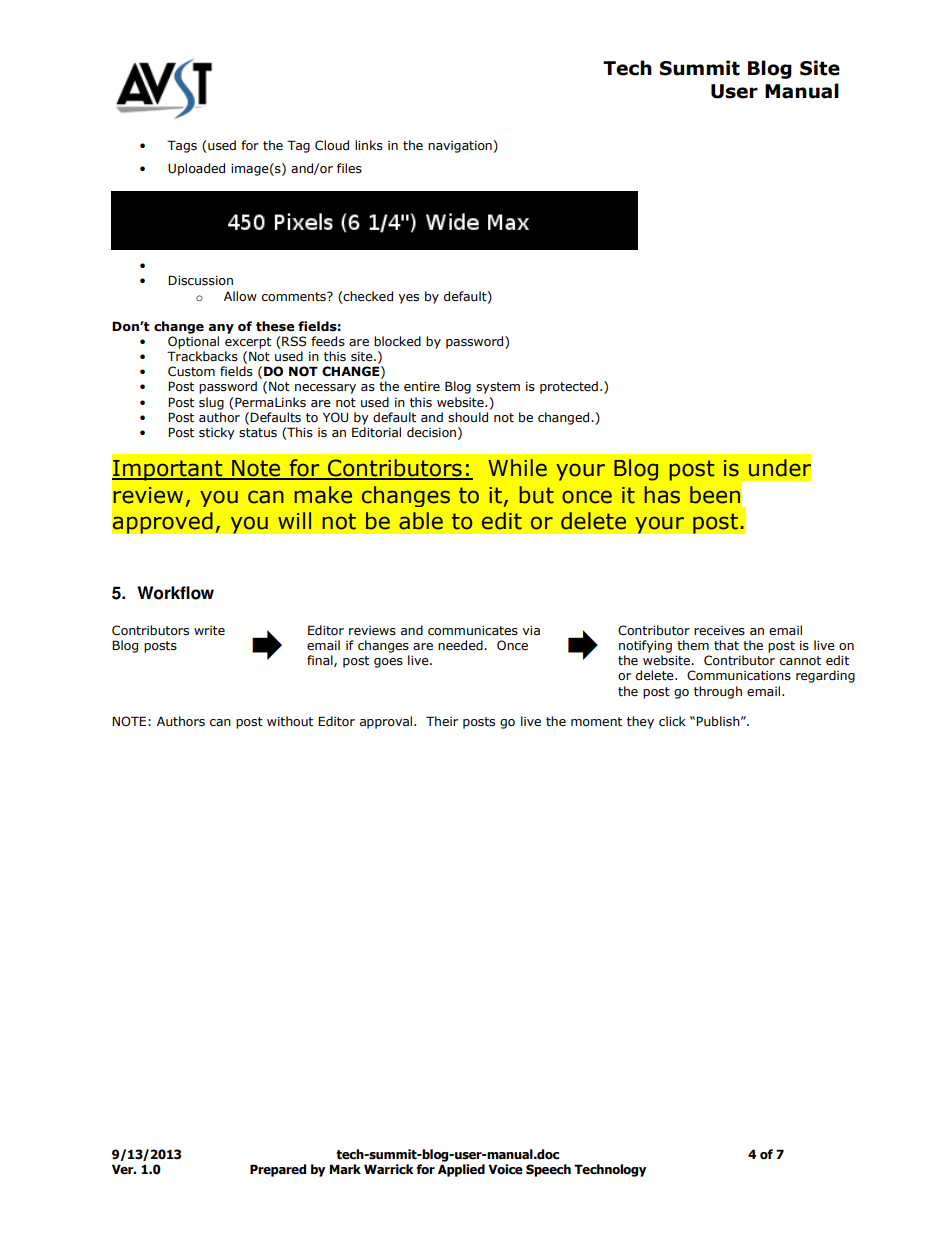  Describe the element at coordinates (569, 387) in the page. I see `protected` at that location.
